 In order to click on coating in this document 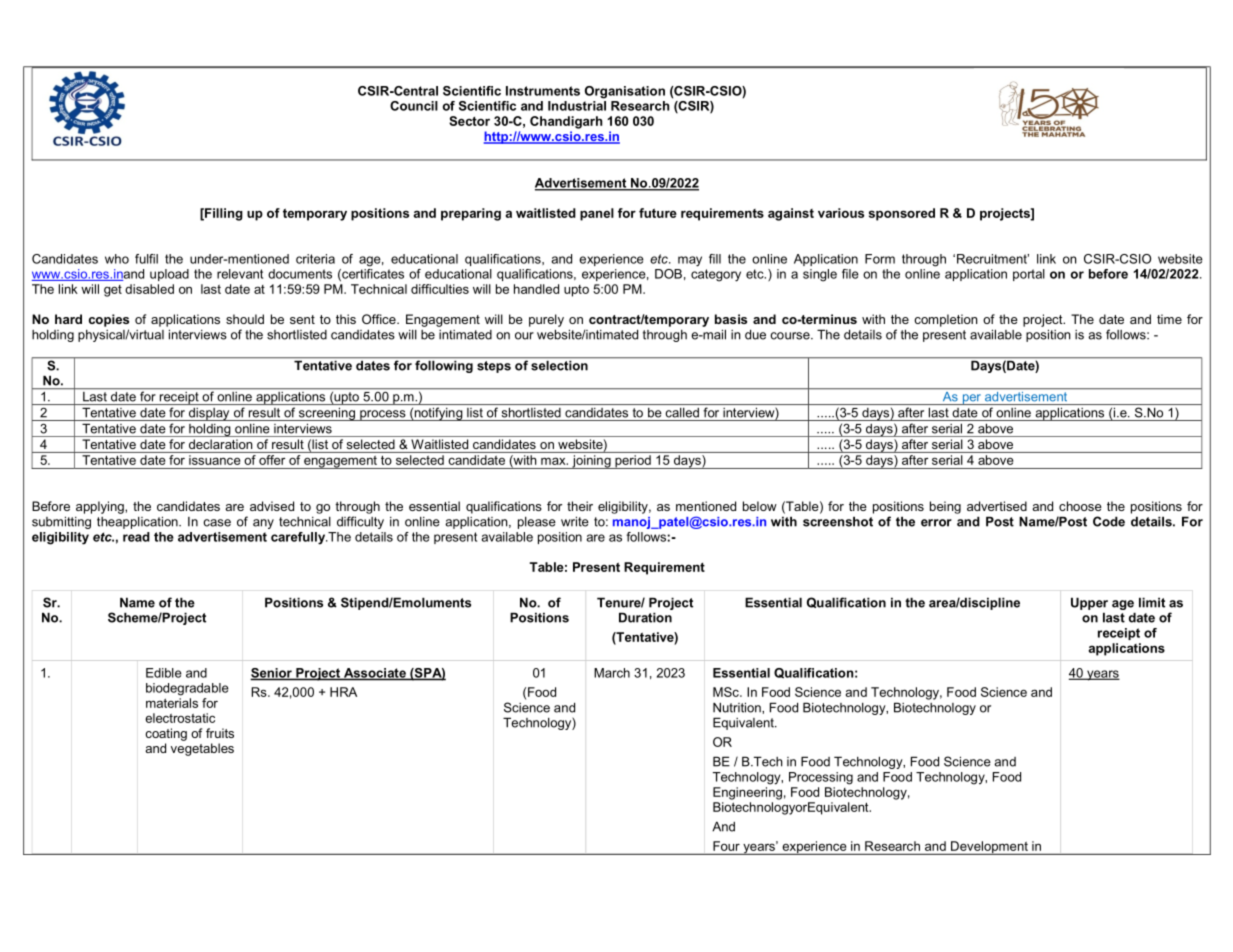, I will do `click(166, 734)`.
